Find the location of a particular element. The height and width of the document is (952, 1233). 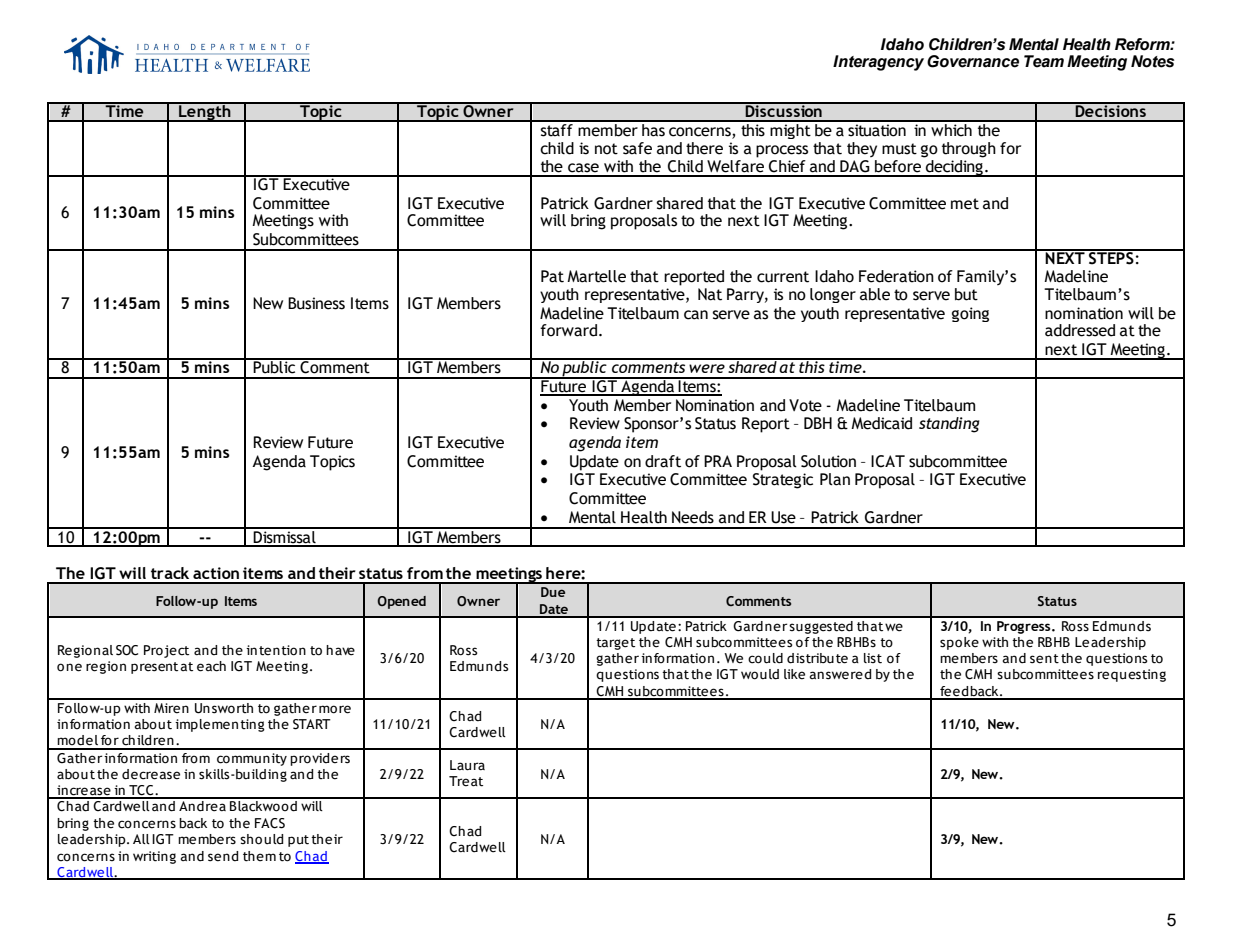

action is located at coordinates (216, 573).
